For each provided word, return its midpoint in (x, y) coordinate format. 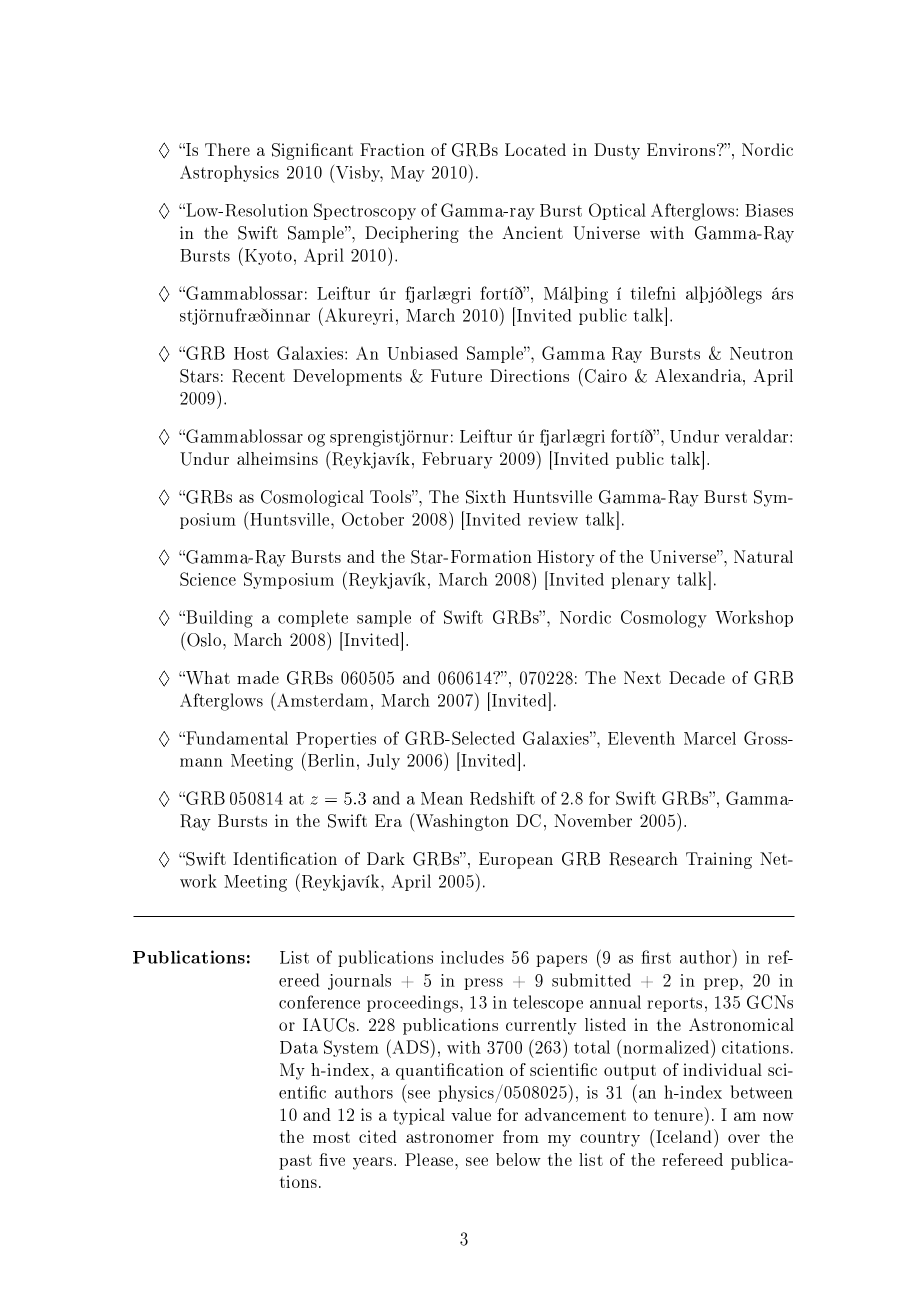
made (258, 677)
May (408, 174)
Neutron (761, 353)
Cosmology (664, 619)
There (227, 149)
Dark (386, 858)
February (457, 460)
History (566, 558)
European (516, 860)
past (295, 1162)
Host (251, 353)
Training (719, 860)
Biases (769, 210)
